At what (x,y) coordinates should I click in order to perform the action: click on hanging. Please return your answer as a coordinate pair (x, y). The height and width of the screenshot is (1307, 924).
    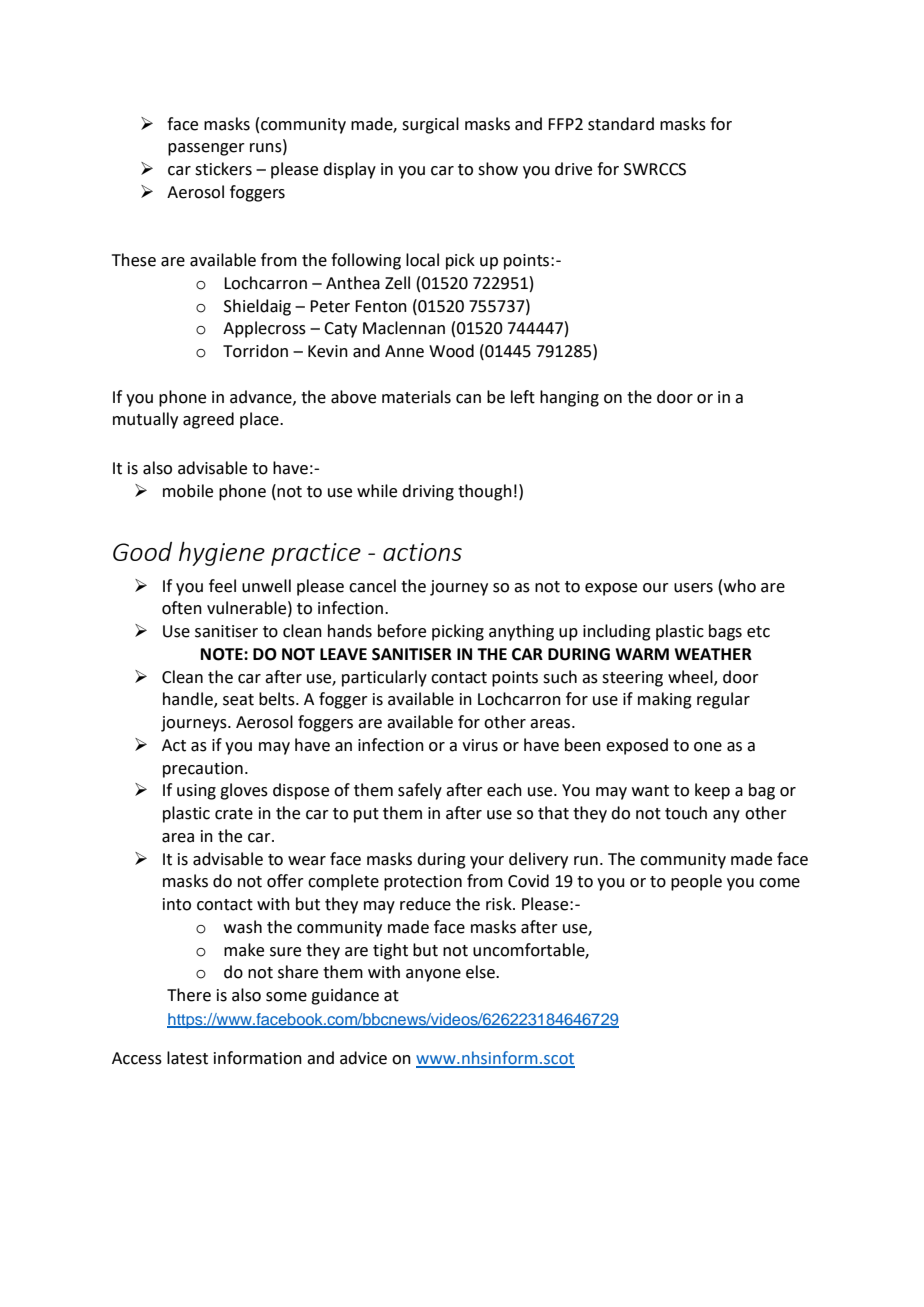
    Looking at the image, I should click on (569, 398).
